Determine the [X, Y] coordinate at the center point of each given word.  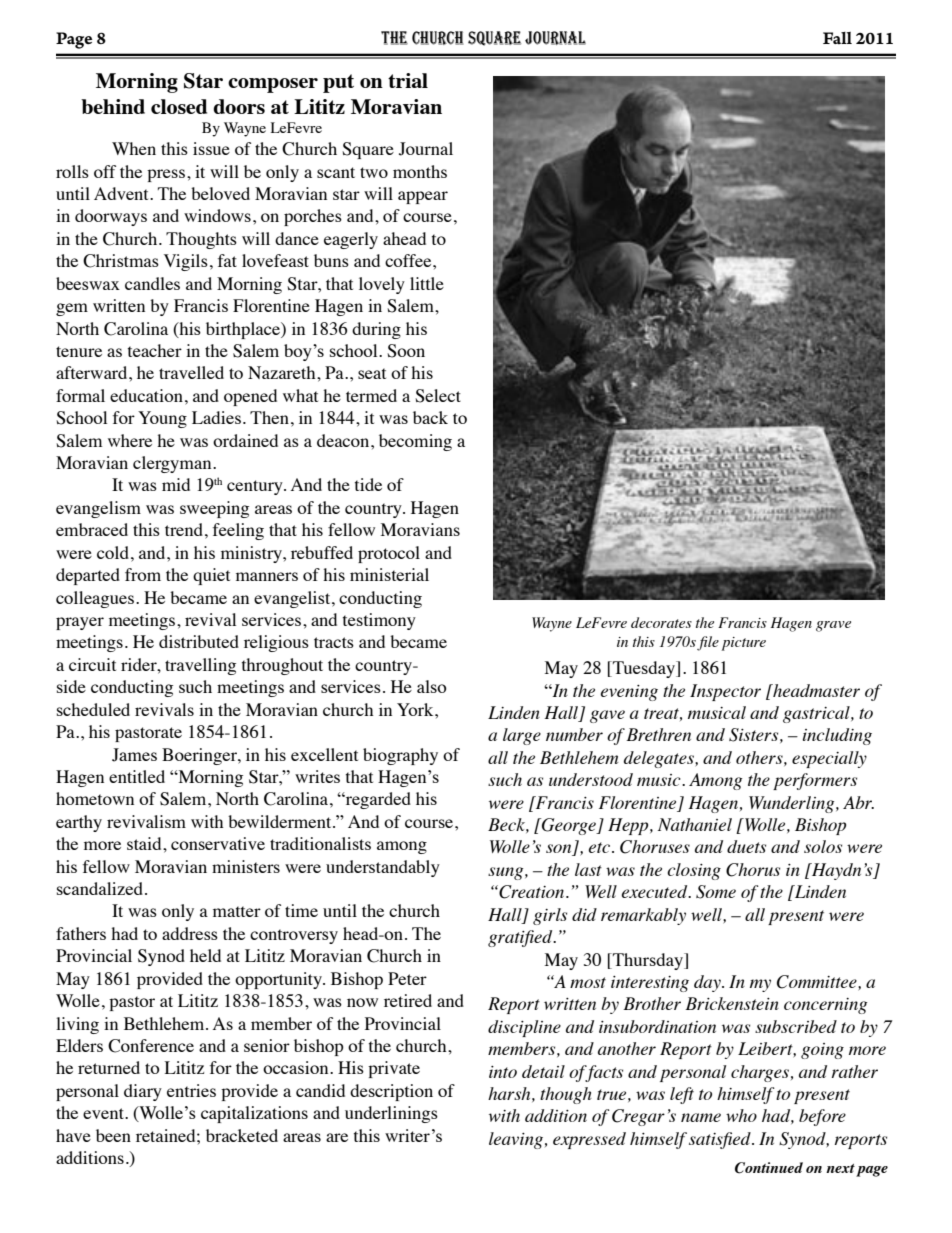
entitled [137, 776]
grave [833, 626]
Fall [837, 38]
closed [179, 106]
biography [400, 756]
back [430, 417]
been [113, 1135]
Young [162, 419]
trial [408, 80]
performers [815, 781]
